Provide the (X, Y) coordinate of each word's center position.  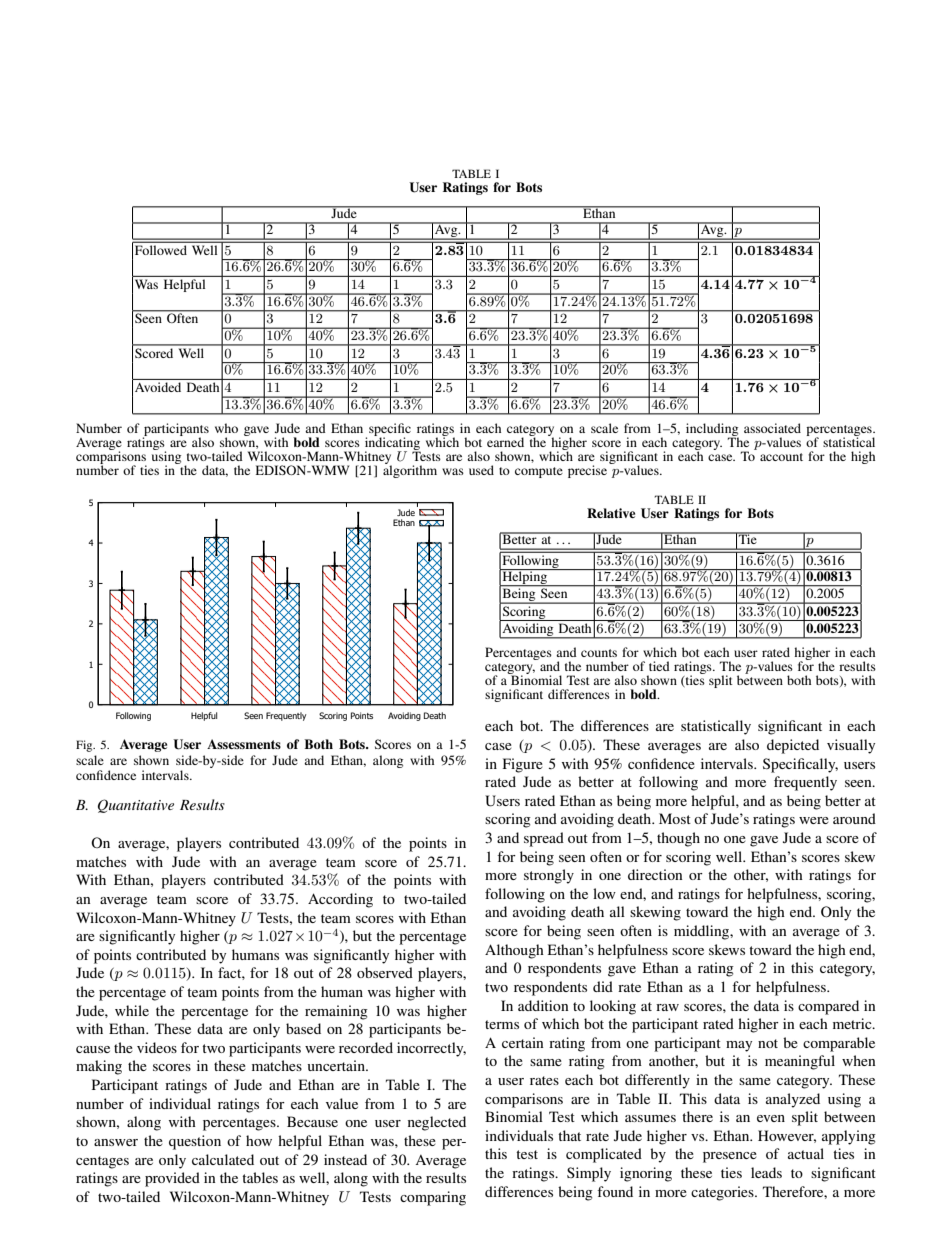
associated (772, 428)
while (132, 1010)
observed (385, 972)
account (781, 457)
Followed (161, 250)
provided (172, 1179)
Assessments (244, 744)
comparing (433, 1198)
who (226, 428)
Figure (523, 765)
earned (505, 442)
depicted (793, 746)
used (481, 470)
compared (828, 1007)
